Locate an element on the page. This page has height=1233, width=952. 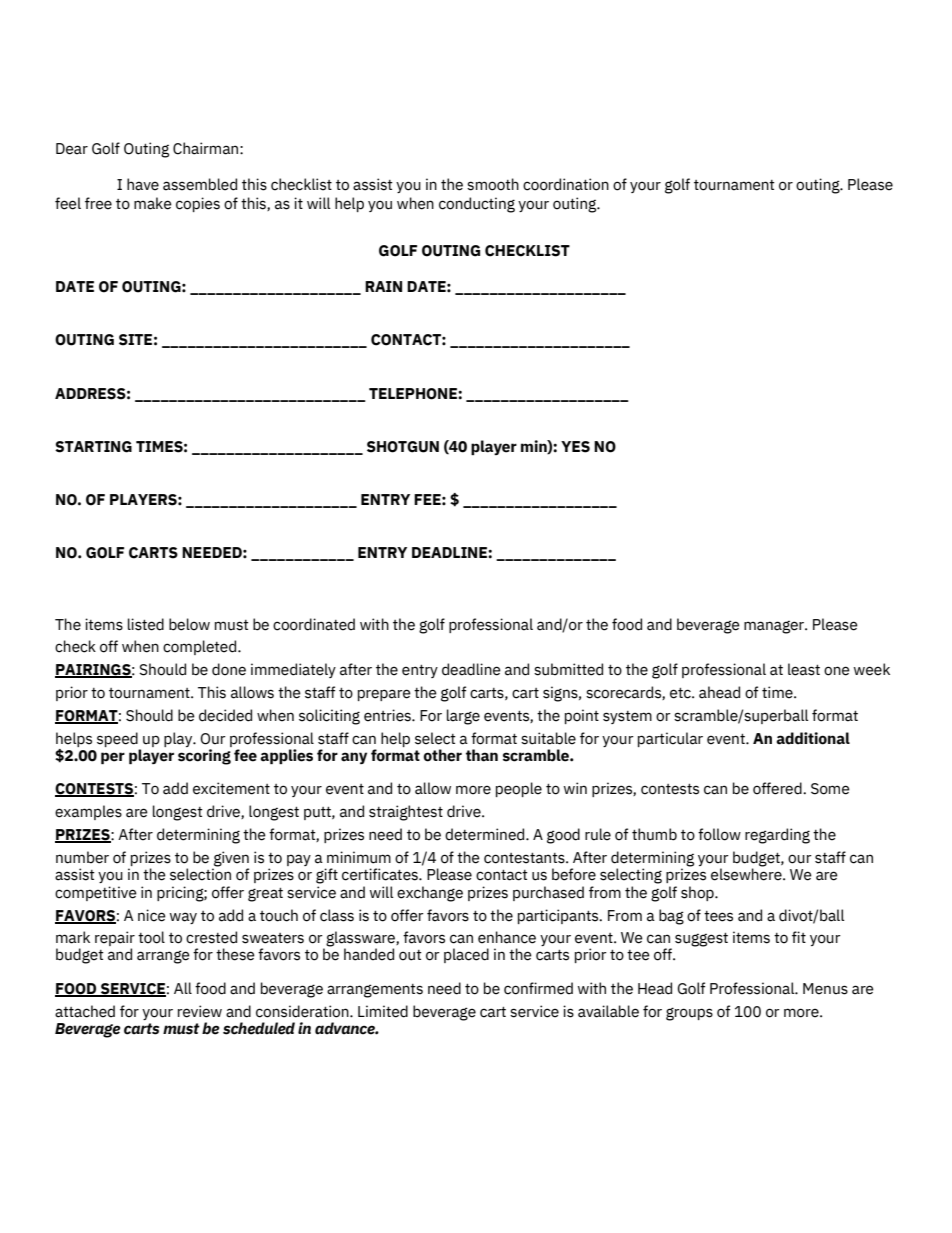
review is located at coordinates (200, 1011).
